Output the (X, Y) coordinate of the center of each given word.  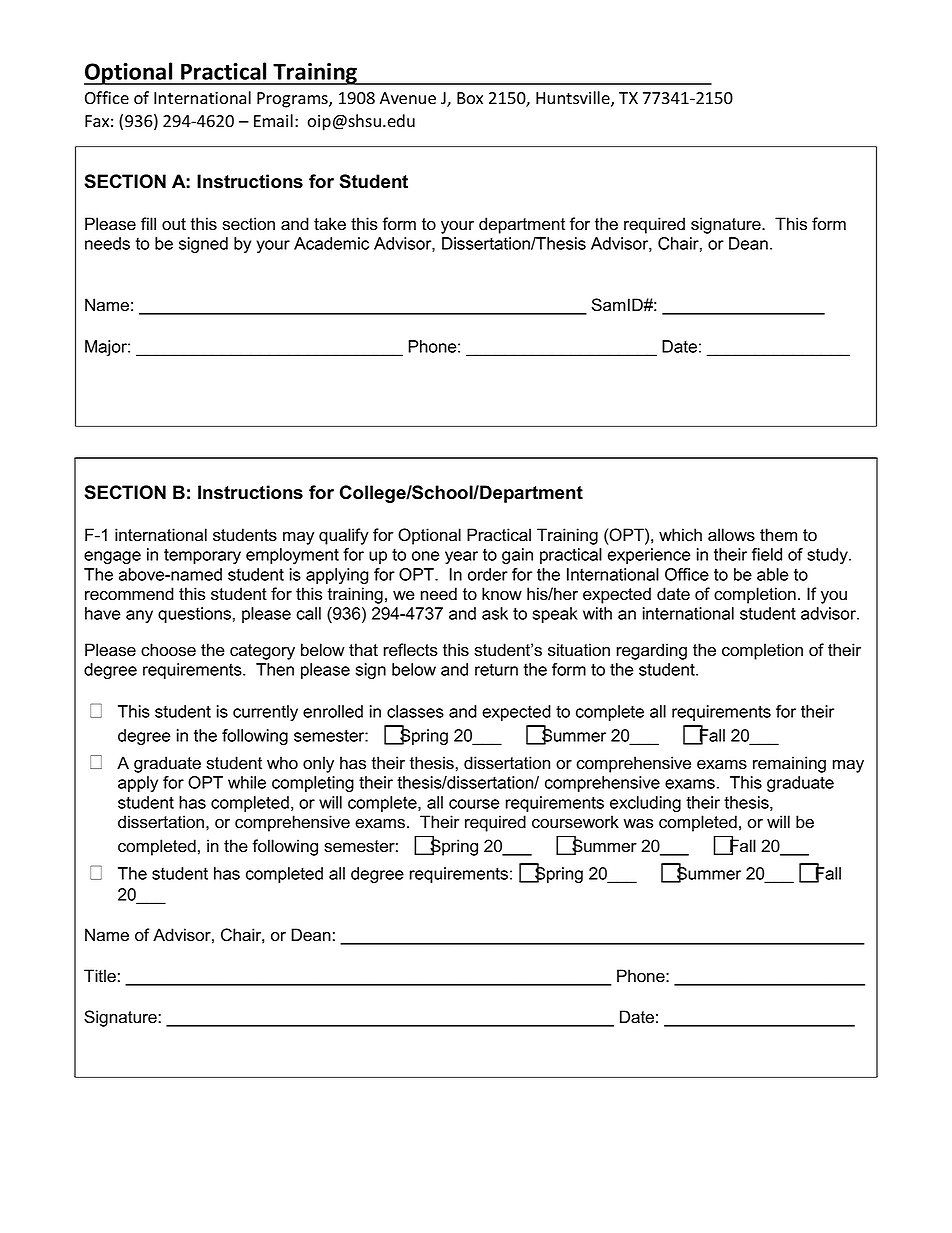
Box (470, 98)
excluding (645, 804)
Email (273, 121)
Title (100, 976)
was (638, 824)
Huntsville (574, 99)
